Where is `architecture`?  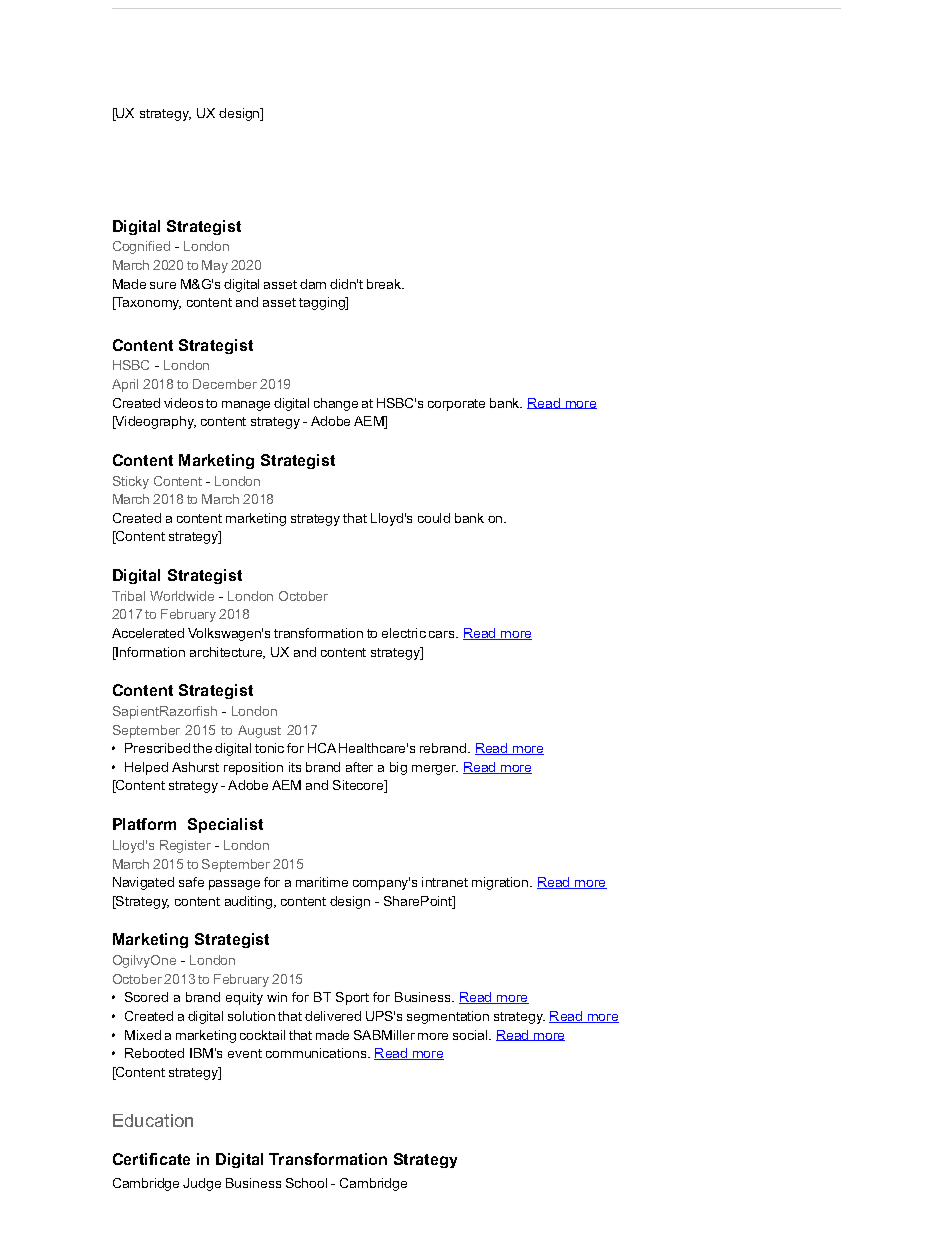
architecture is located at coordinates (227, 653).
